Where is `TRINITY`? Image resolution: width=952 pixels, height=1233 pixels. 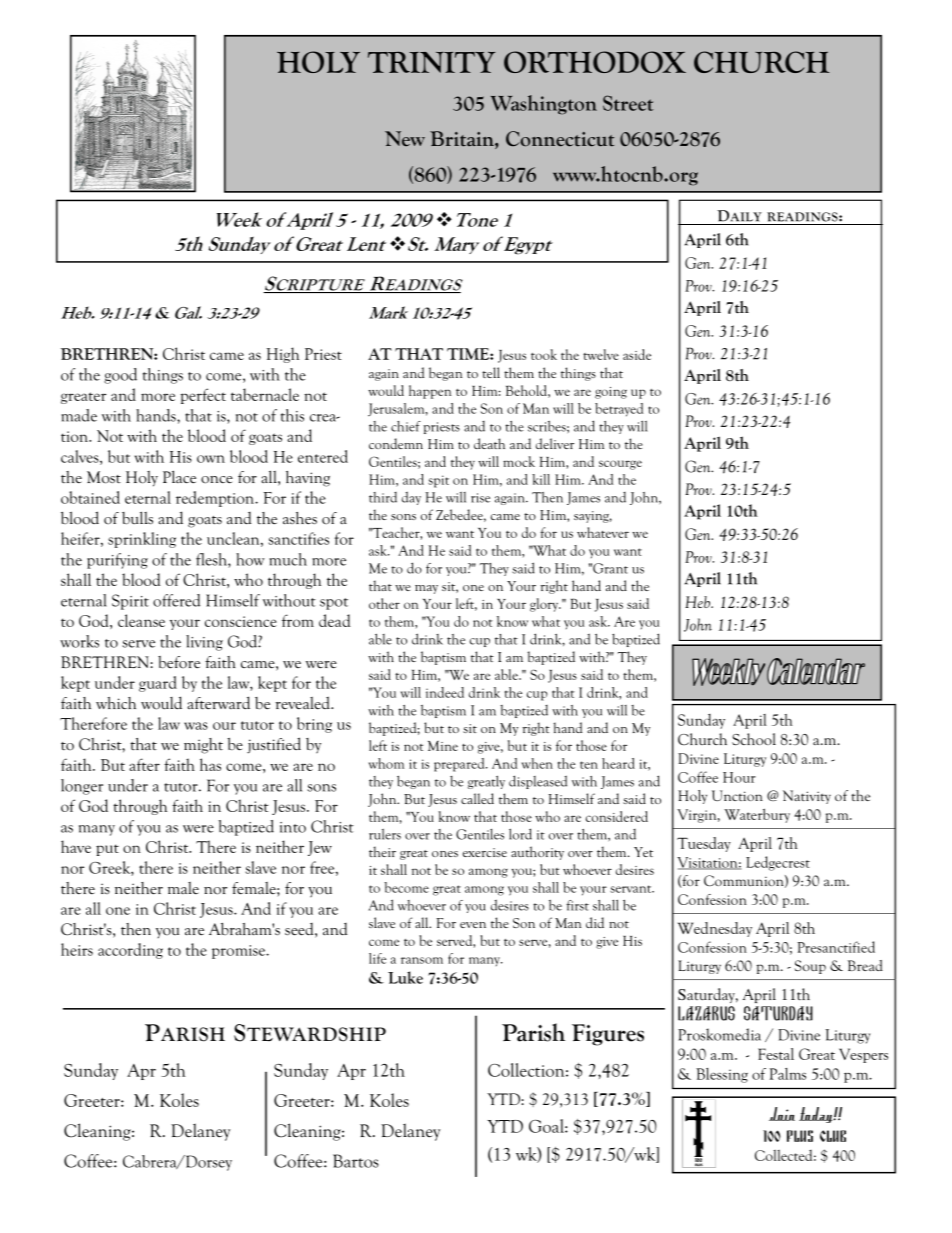
TRINITY is located at coordinates (432, 62).
